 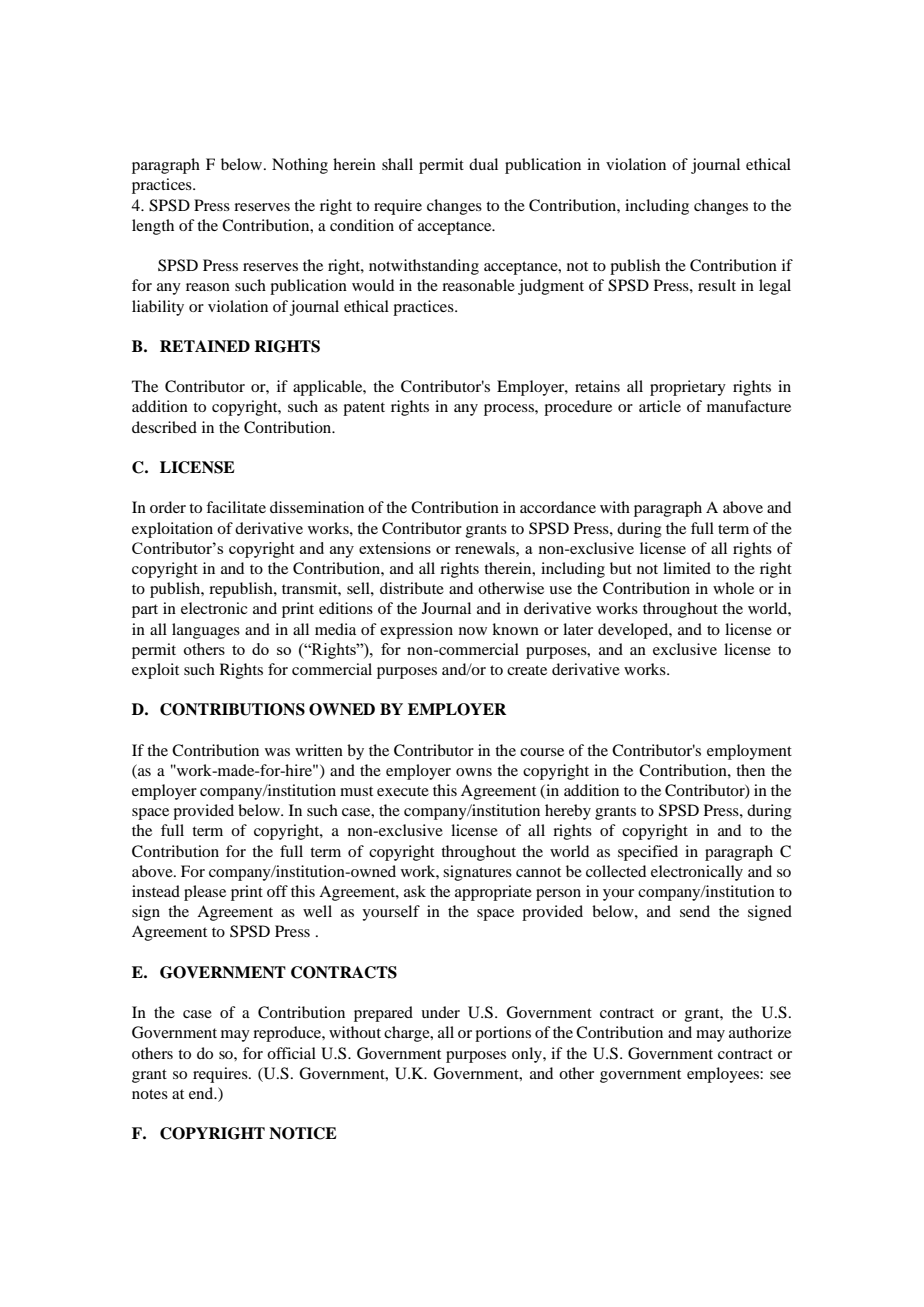 What do you see at coordinates (205, 346) in the screenshot?
I see `RETAINED` at bounding box center [205, 346].
